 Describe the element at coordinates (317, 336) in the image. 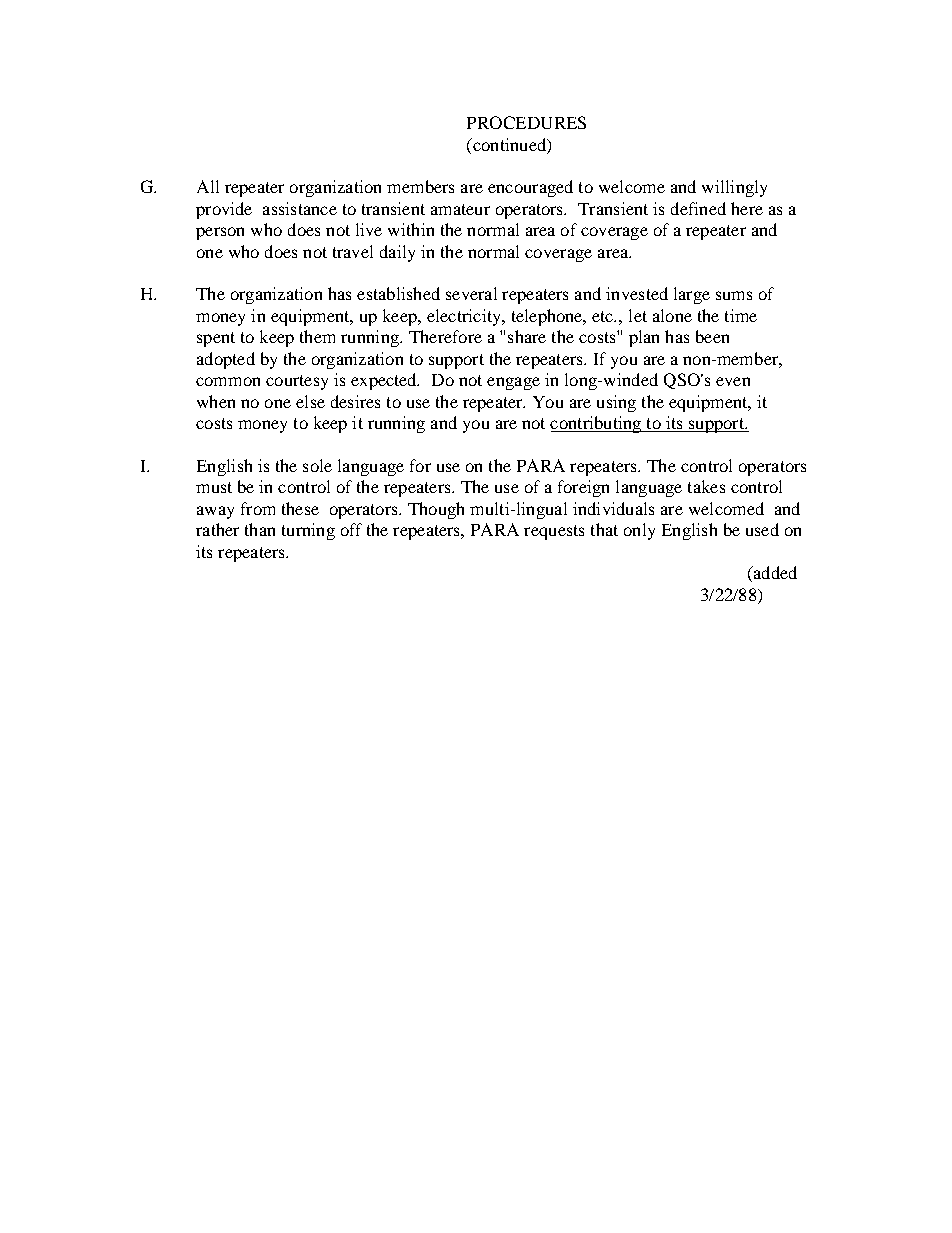

I see `them` at that location.
